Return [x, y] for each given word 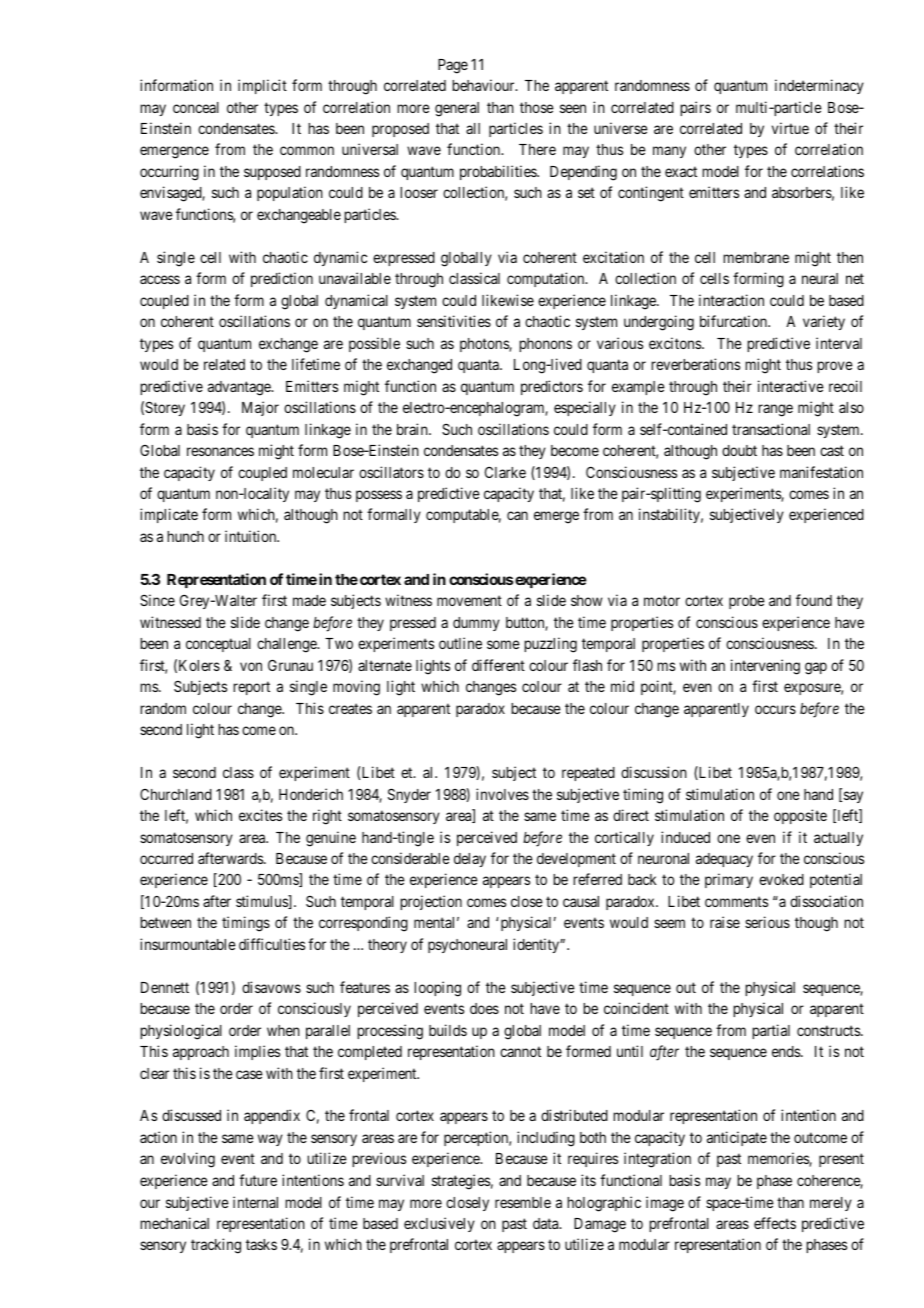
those [537, 107]
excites [260, 815]
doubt [739, 450]
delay [470, 860]
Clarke [505, 472]
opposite [800, 816]
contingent [651, 194]
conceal [196, 107]
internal [255, 1202]
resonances [220, 451]
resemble [523, 1202]
